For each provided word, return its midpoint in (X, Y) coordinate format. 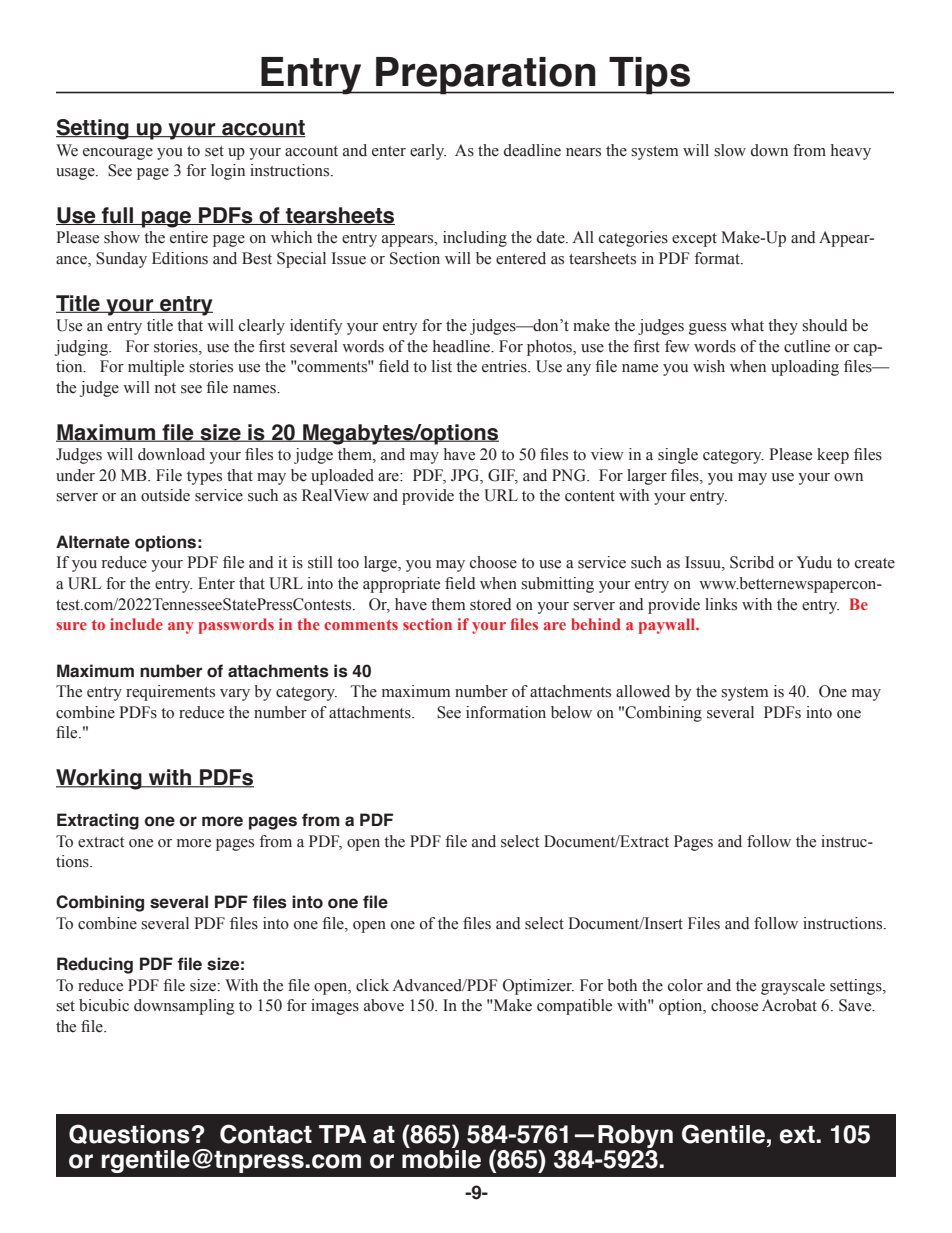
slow (730, 150)
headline (462, 346)
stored (491, 604)
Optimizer (538, 987)
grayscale (793, 987)
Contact (266, 1134)
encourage (118, 154)
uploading (805, 368)
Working (100, 779)
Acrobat (789, 1005)
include (136, 624)
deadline (532, 150)
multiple (156, 368)
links (721, 604)
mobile (441, 1158)
